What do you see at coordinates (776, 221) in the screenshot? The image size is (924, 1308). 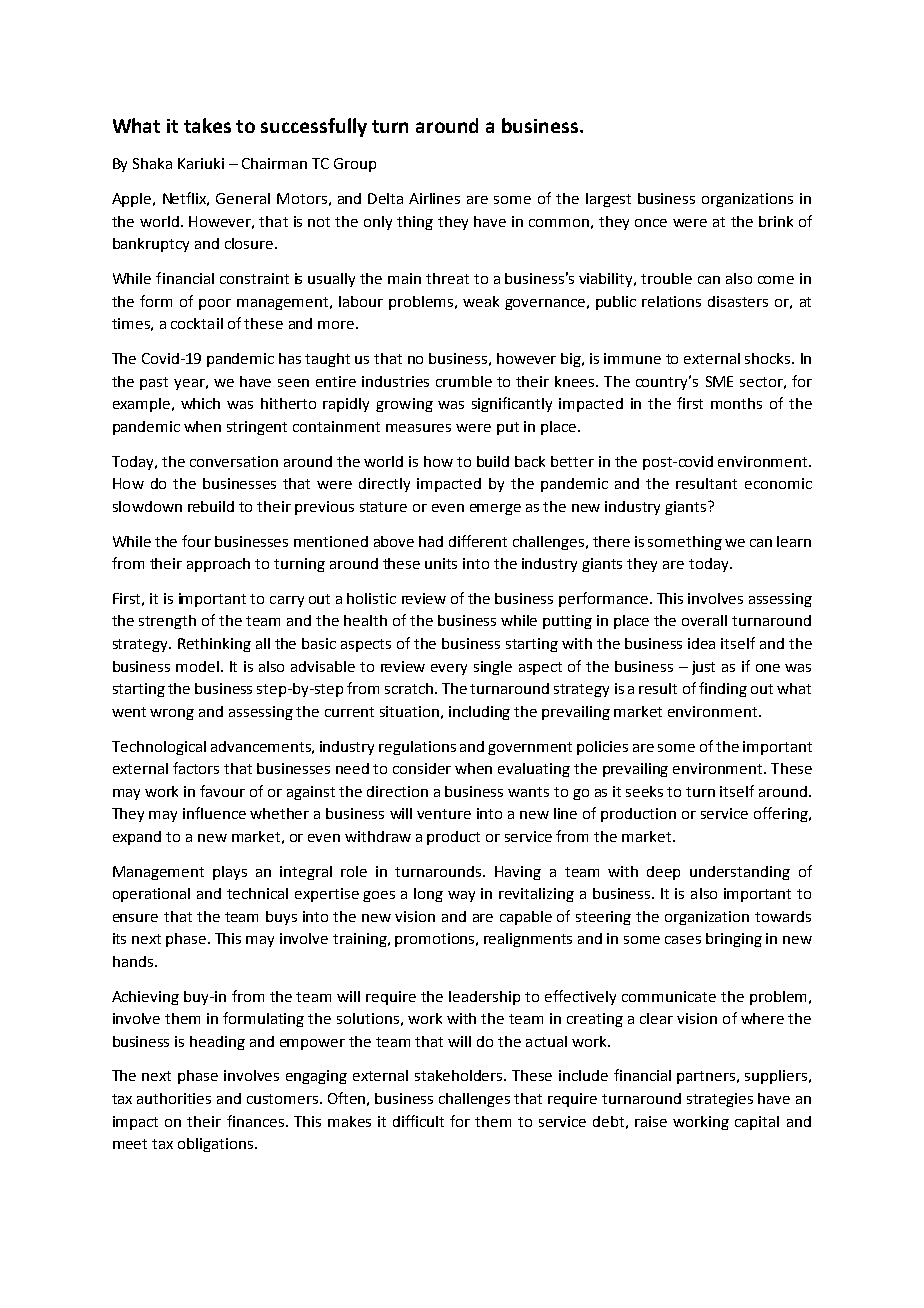 I see `brink` at bounding box center [776, 221].
